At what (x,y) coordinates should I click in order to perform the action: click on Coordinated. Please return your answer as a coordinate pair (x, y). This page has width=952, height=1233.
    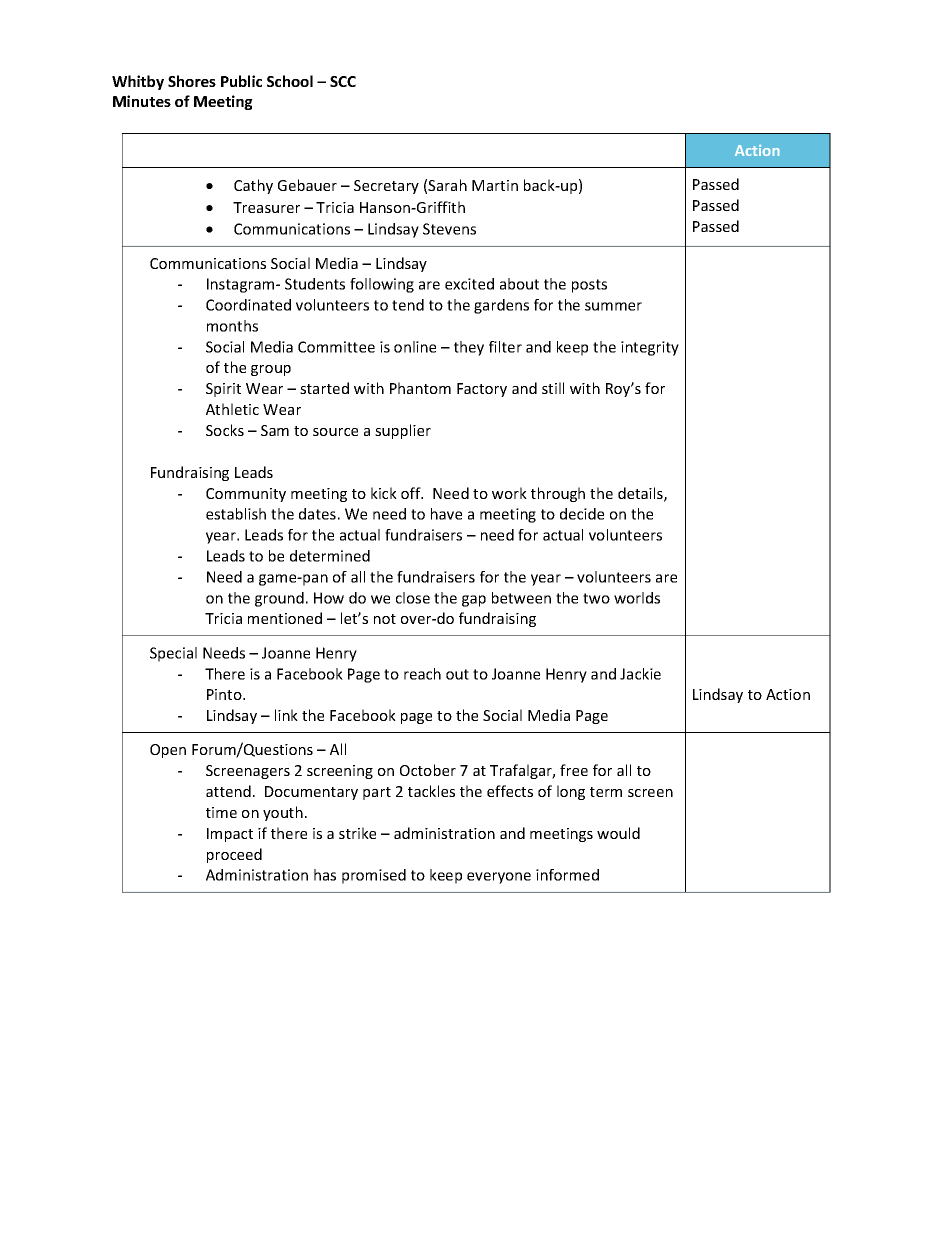
    Looking at the image, I should click on (248, 305).
